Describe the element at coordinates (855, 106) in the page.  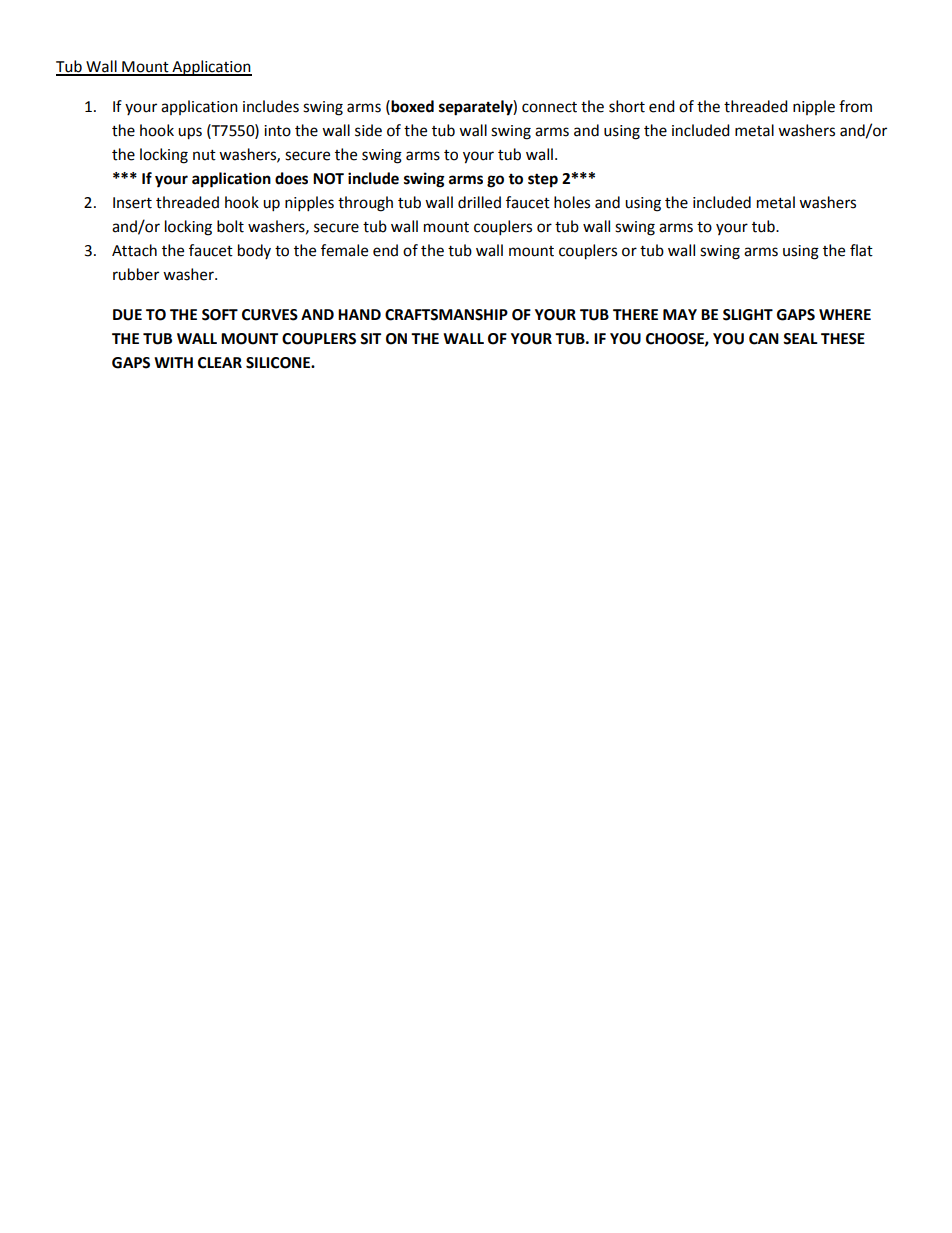
I see `from` at that location.
